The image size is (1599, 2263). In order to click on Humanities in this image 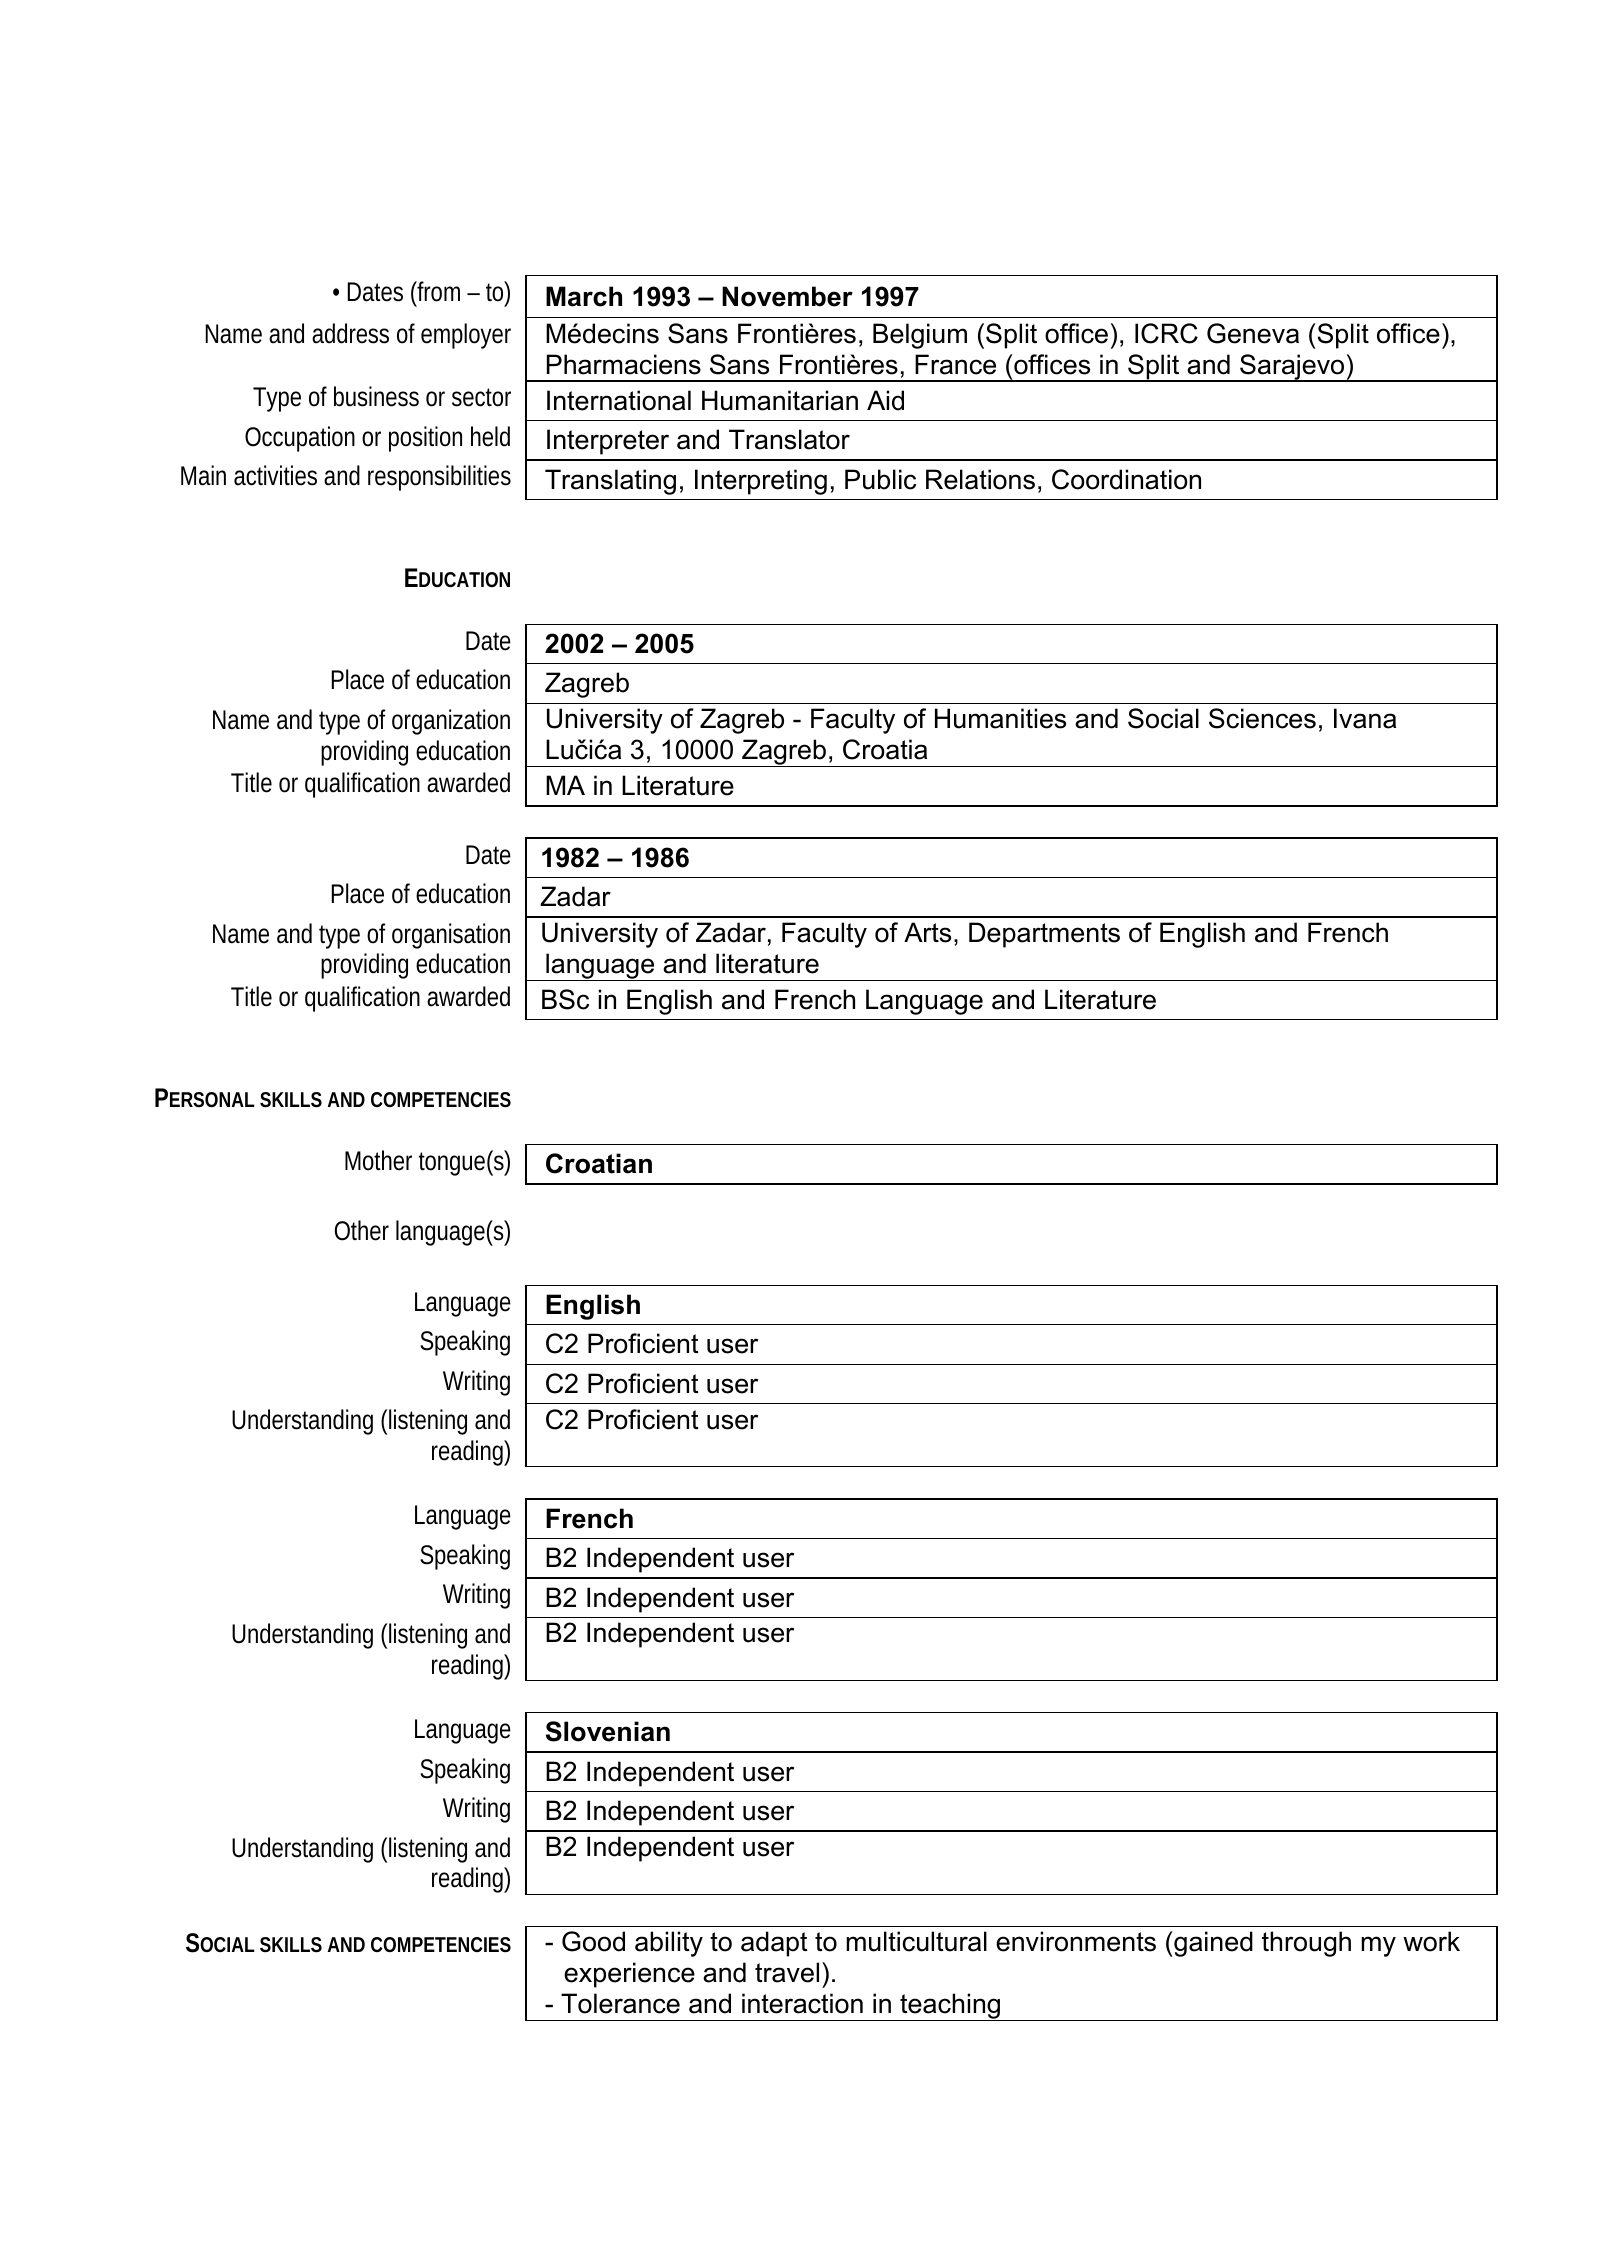, I will do `click(1000, 718)`.
